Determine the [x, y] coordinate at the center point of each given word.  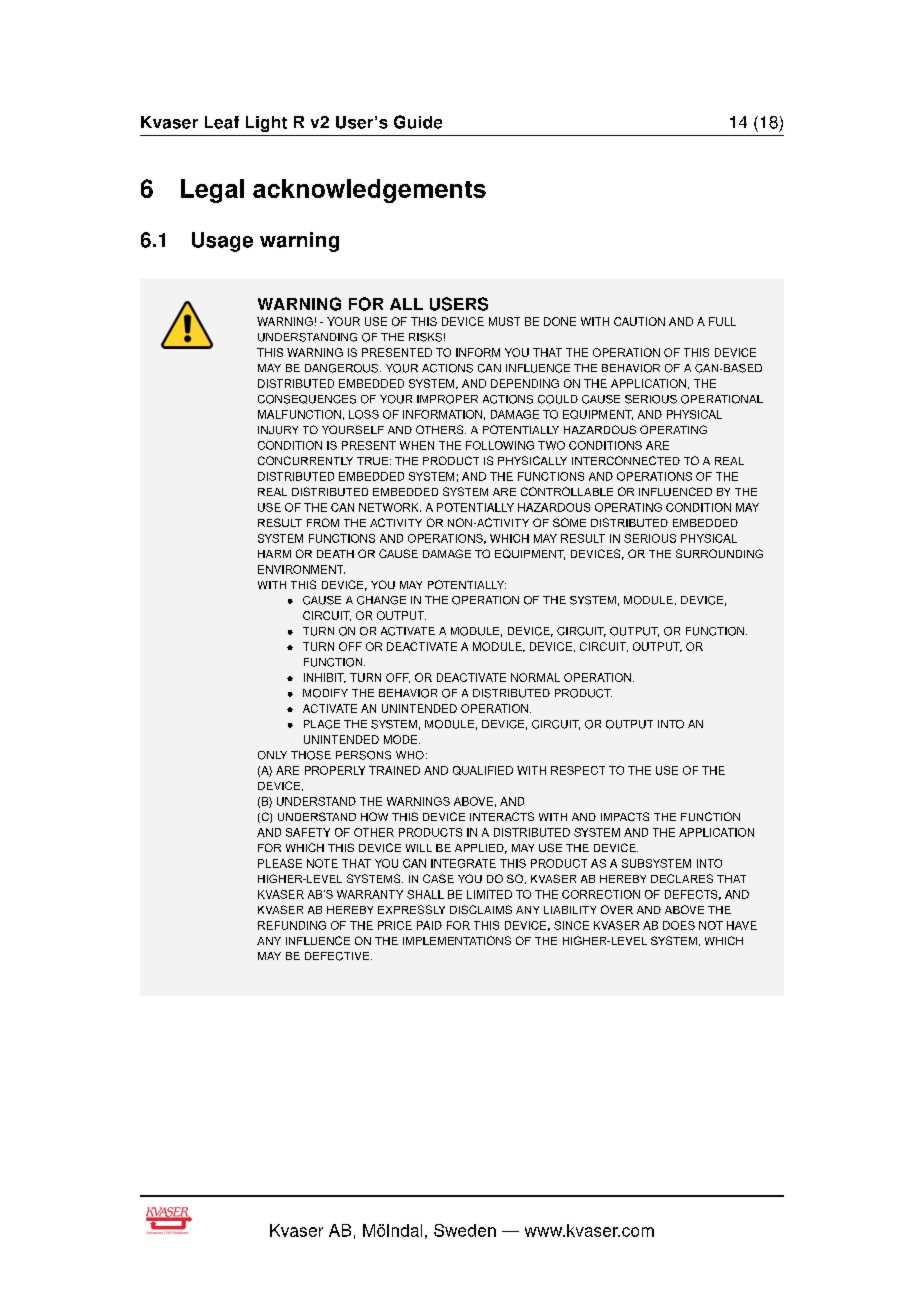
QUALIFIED [483, 770]
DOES [679, 925]
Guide [418, 122]
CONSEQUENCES [307, 399]
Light [266, 124]
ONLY [272, 755]
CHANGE [381, 600]
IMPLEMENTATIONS [457, 940]
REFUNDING [292, 925]
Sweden [465, 1230]
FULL [722, 321]
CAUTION [639, 321]
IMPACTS [625, 816]
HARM [274, 554]
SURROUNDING [719, 553]
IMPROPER [447, 399]
